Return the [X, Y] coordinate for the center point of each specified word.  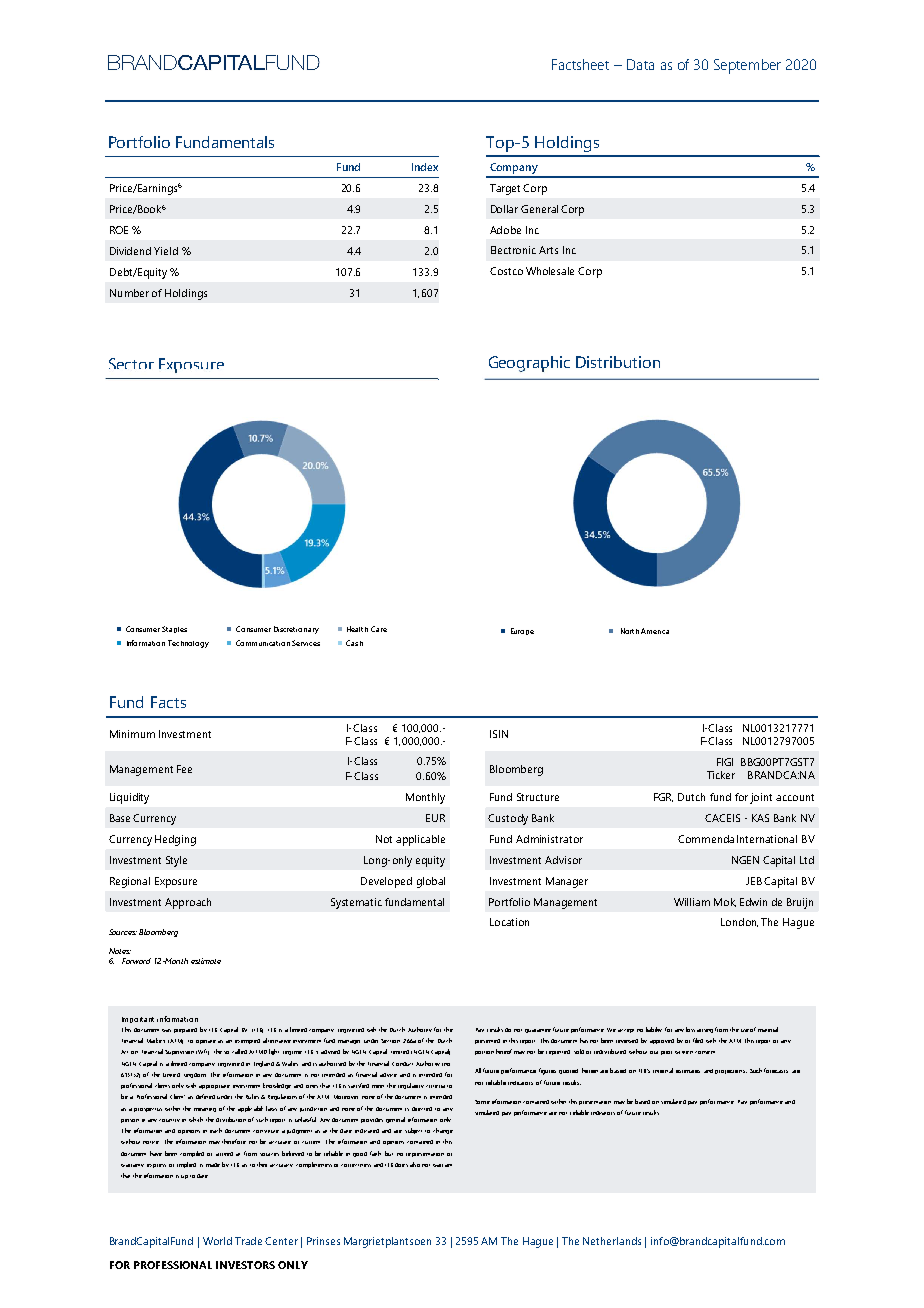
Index [425, 167]
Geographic [529, 364]
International [767, 839]
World [217, 1241]
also [415, 1164]
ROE [119, 230]
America [655, 631]
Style [176, 861]
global [431, 882]
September [747, 66]
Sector [131, 363]
